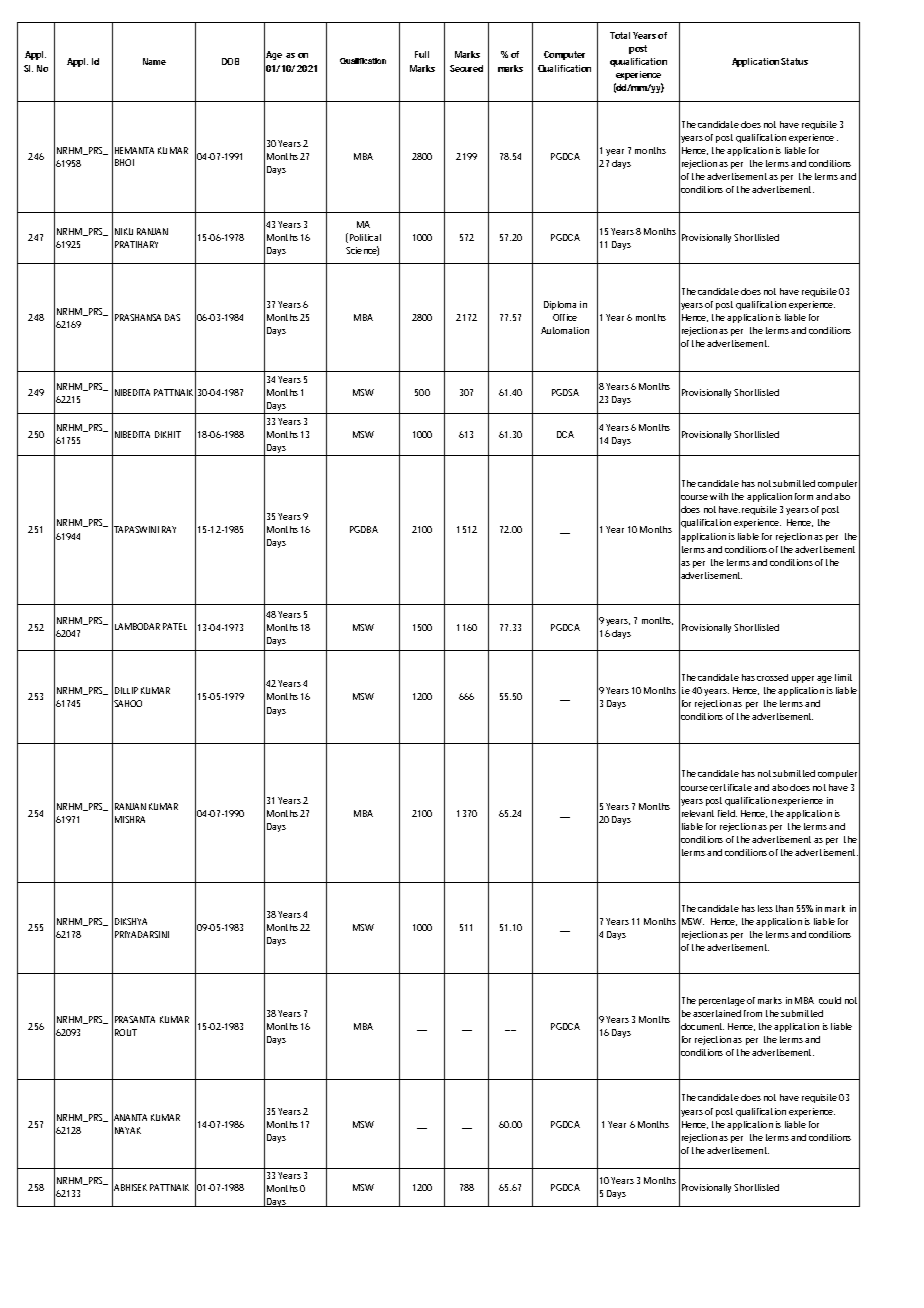 The height and width of the document is (1308, 924). Describe the element at coordinates (466, 68) in the document. I see `Secured` at that location.
